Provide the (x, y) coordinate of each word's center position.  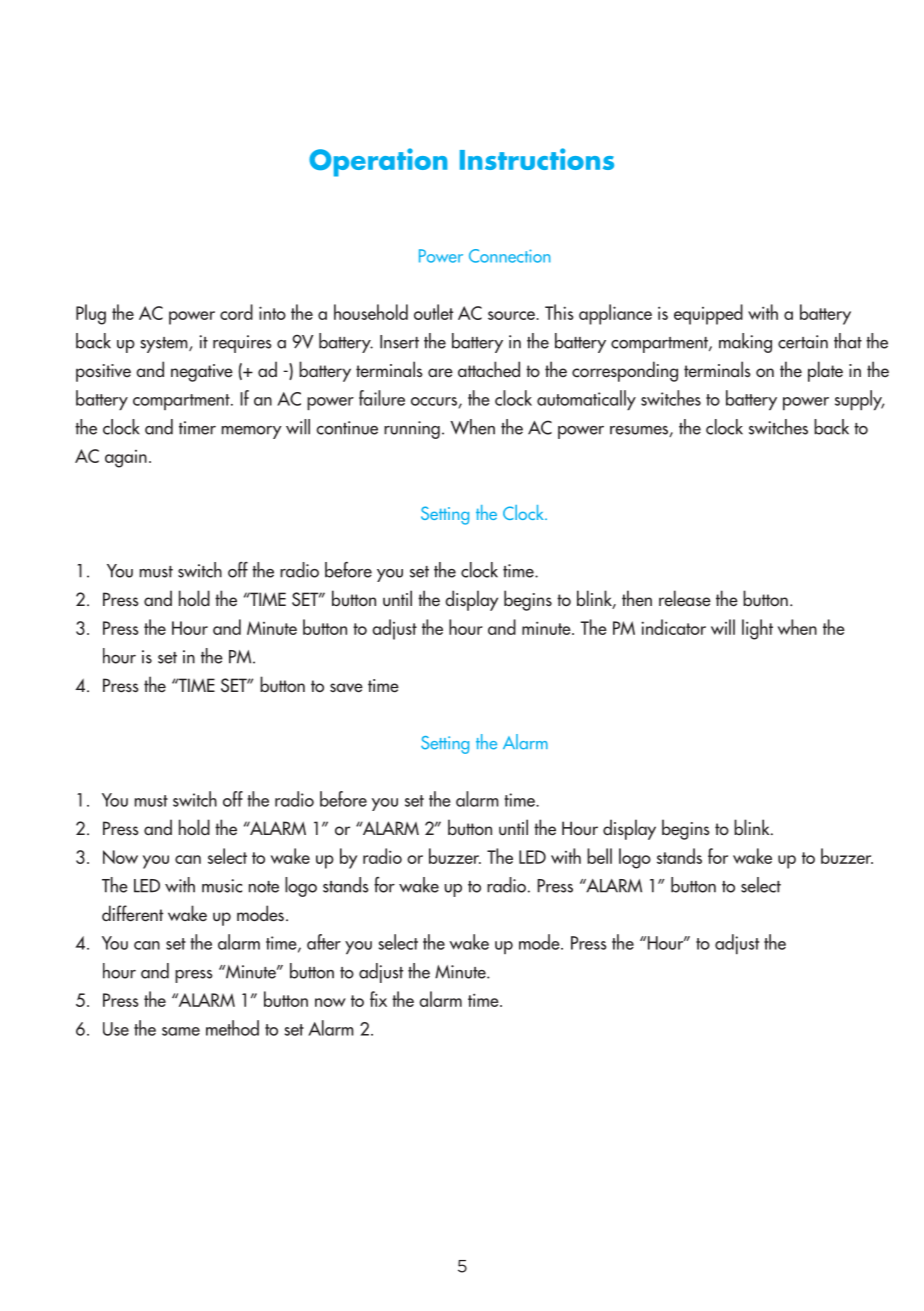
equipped (708, 314)
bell (599, 856)
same (181, 1031)
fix (378, 999)
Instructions (537, 159)
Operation (378, 162)
